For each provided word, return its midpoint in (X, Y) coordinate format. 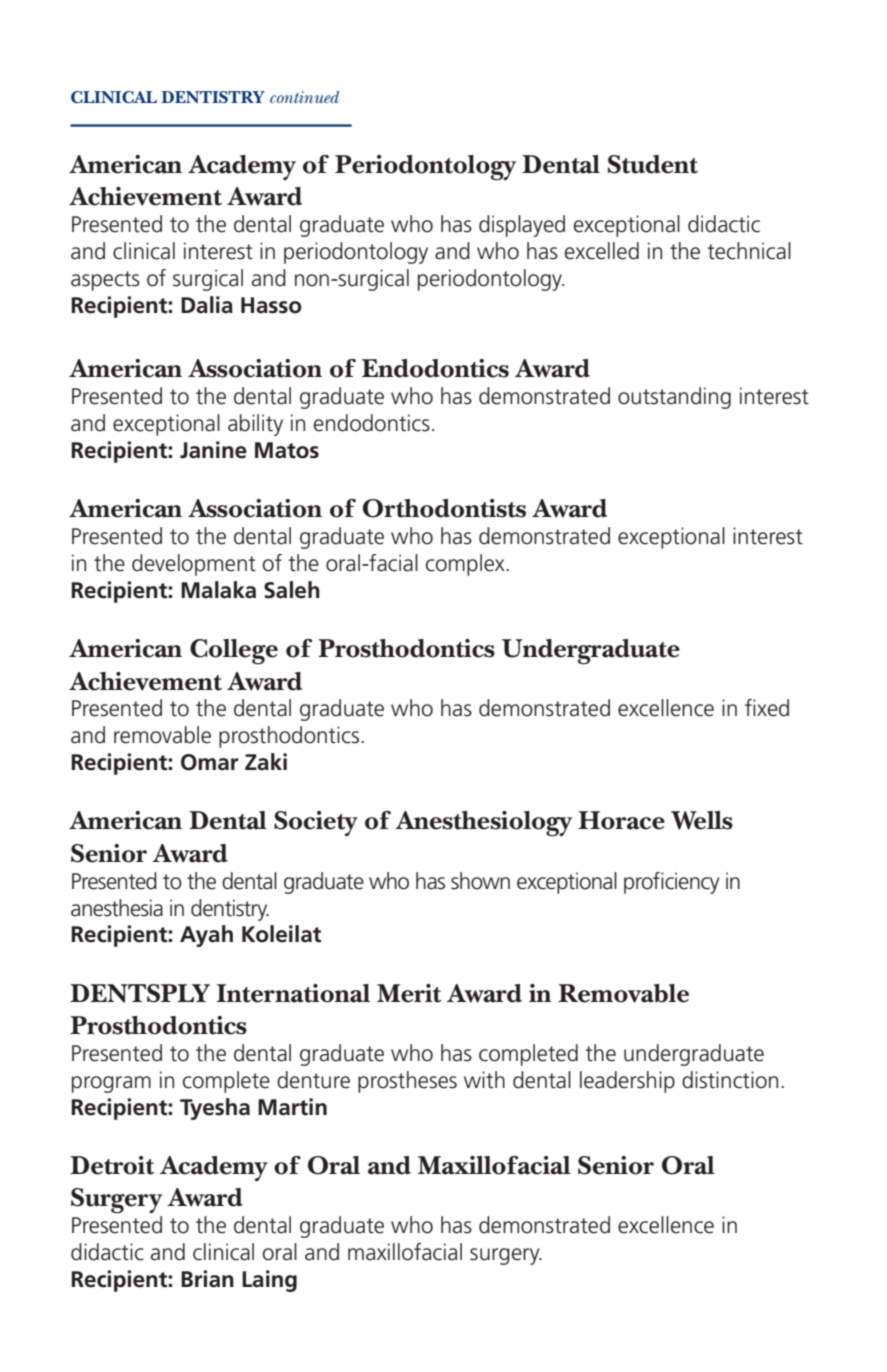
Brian (207, 1279)
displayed (522, 226)
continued (304, 97)
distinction (730, 1080)
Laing (269, 1281)
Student (653, 164)
